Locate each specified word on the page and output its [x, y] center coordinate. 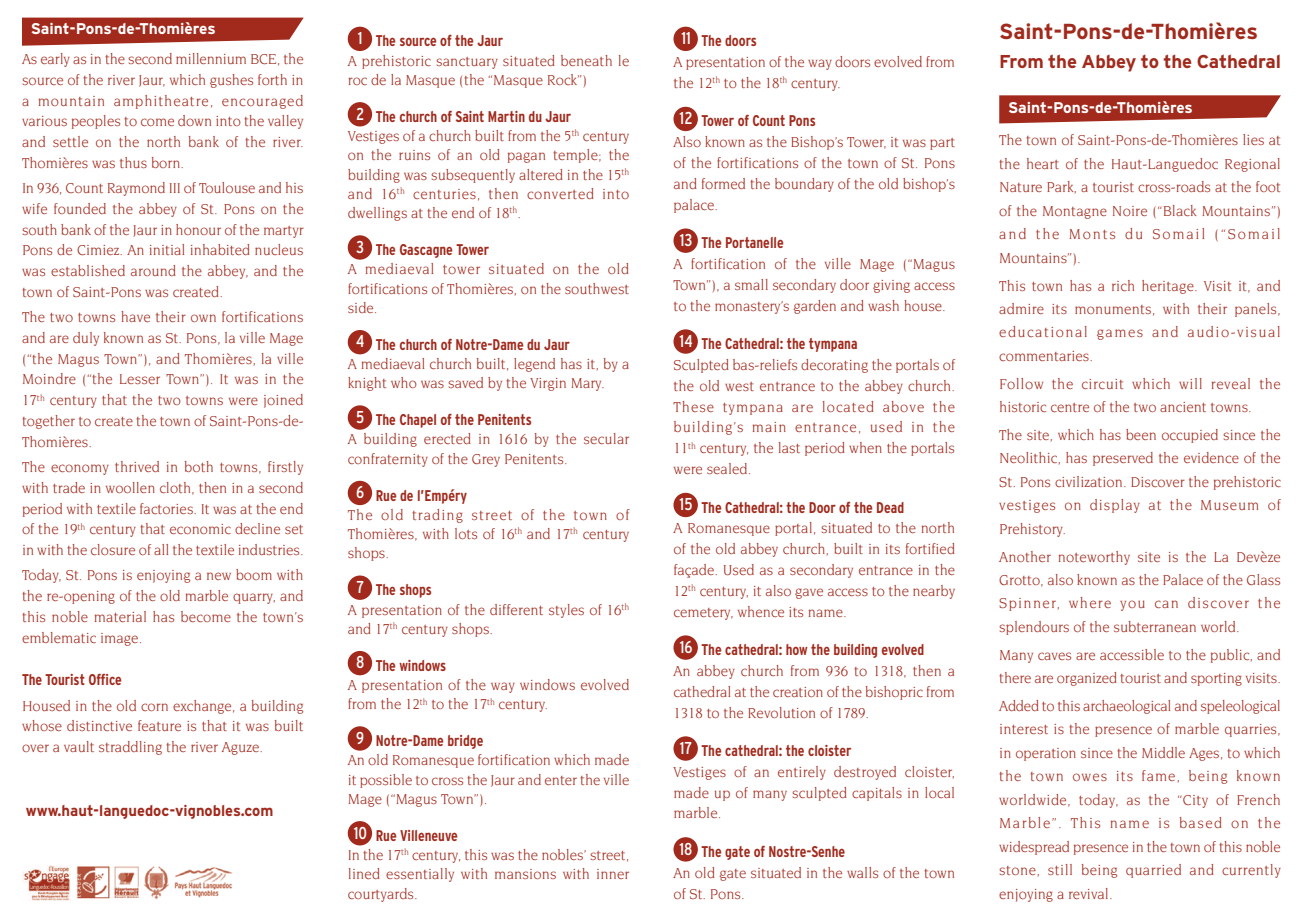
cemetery [703, 614]
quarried [1153, 871]
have [135, 316]
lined [364, 873]
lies [1253, 139]
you [1132, 605]
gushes [231, 81]
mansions [525, 874]
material [120, 616]
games [1120, 334]
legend [534, 365]
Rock [563, 79]
